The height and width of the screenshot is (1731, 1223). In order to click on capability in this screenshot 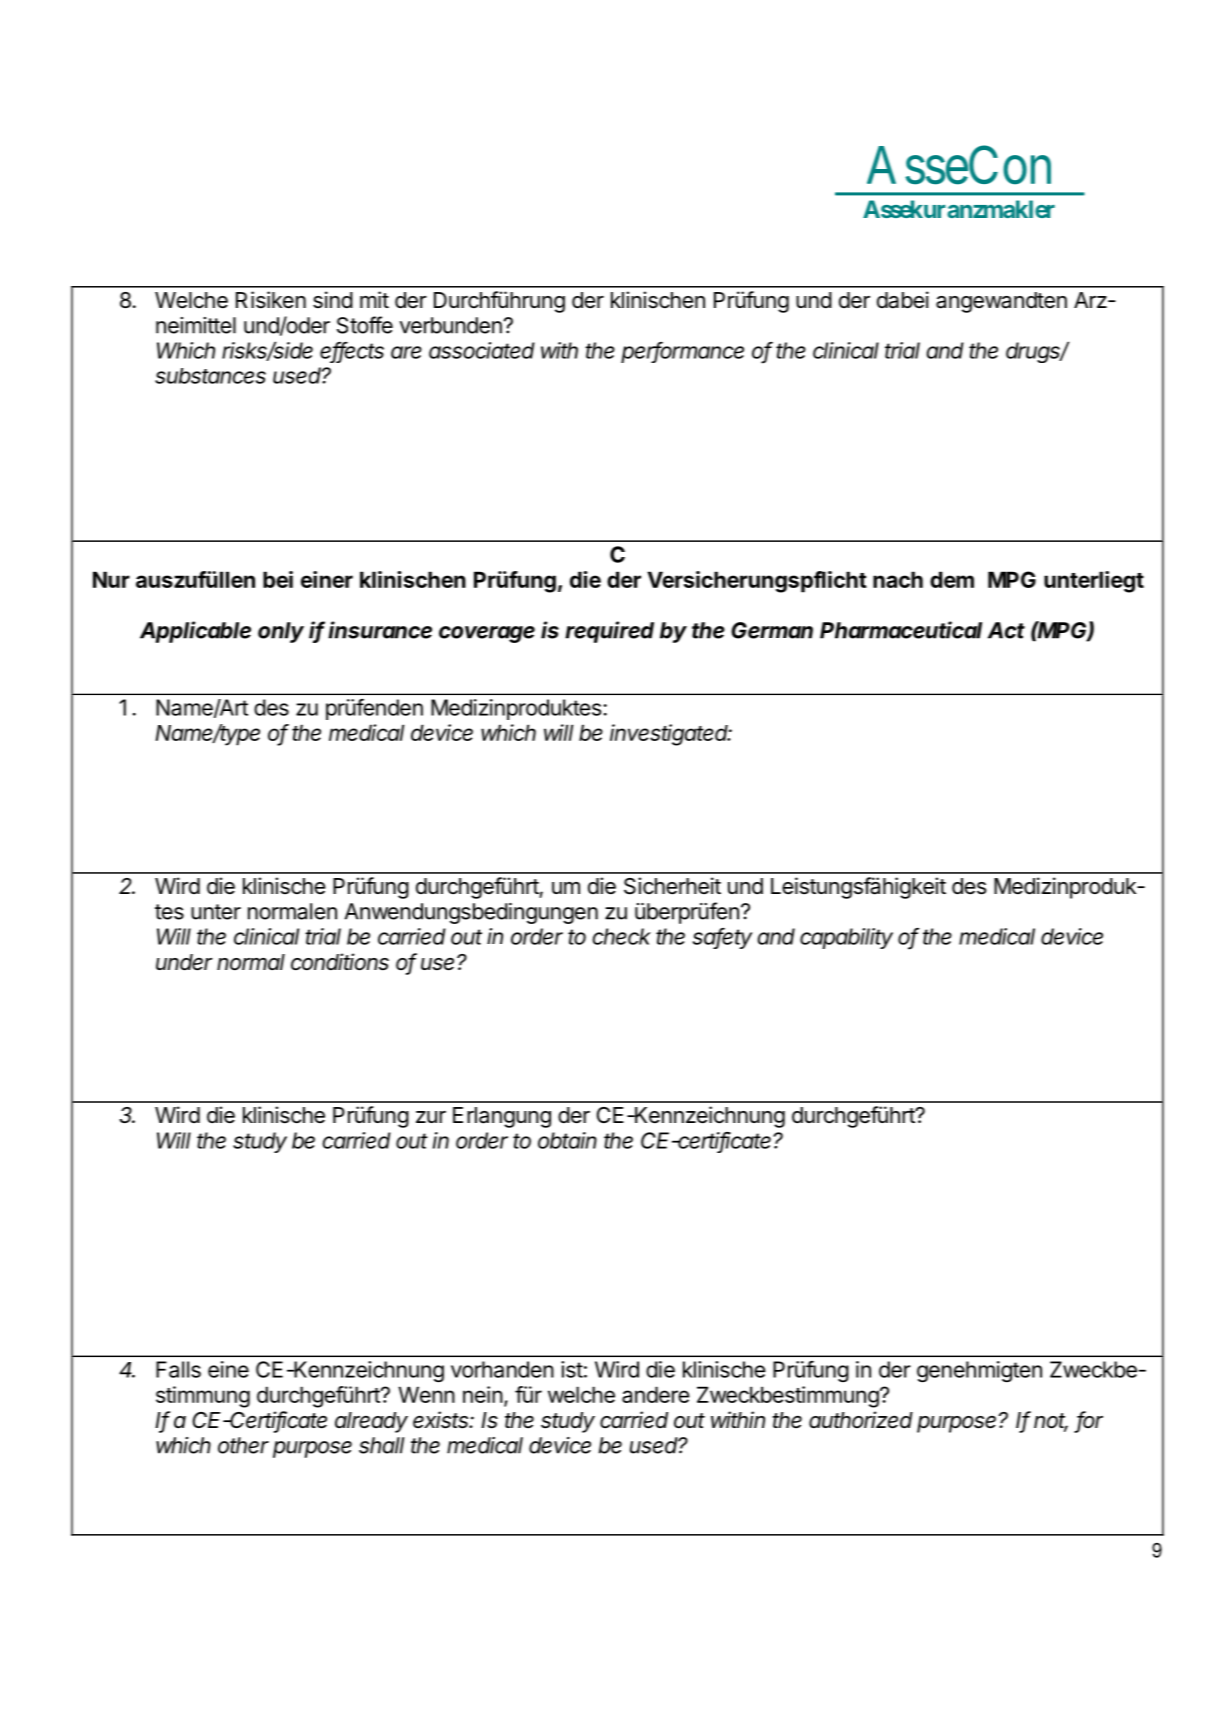, I will do `click(846, 938)`.
